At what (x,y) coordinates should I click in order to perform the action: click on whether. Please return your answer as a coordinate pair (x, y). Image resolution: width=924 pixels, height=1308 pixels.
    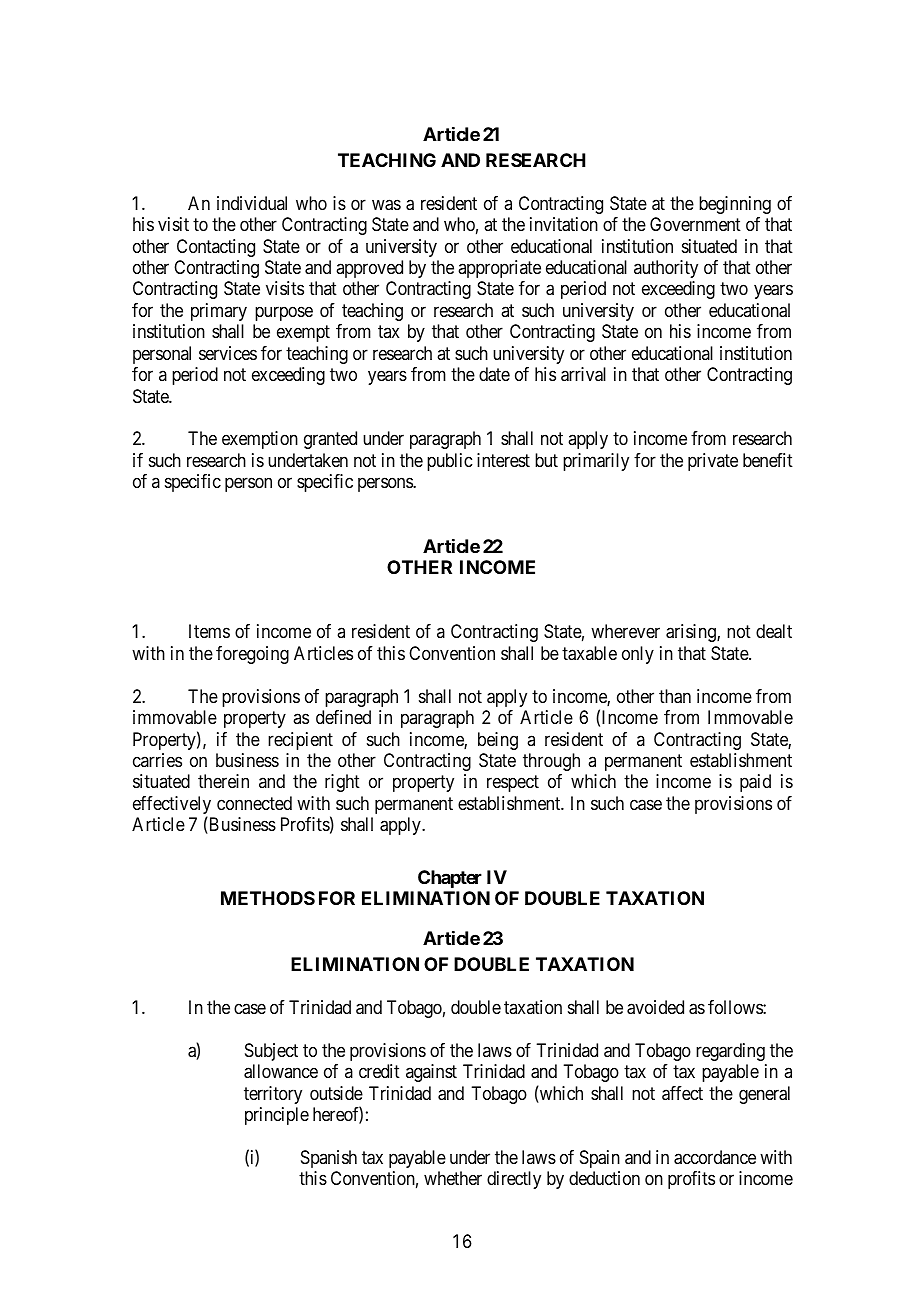
    Looking at the image, I should click on (453, 1178).
